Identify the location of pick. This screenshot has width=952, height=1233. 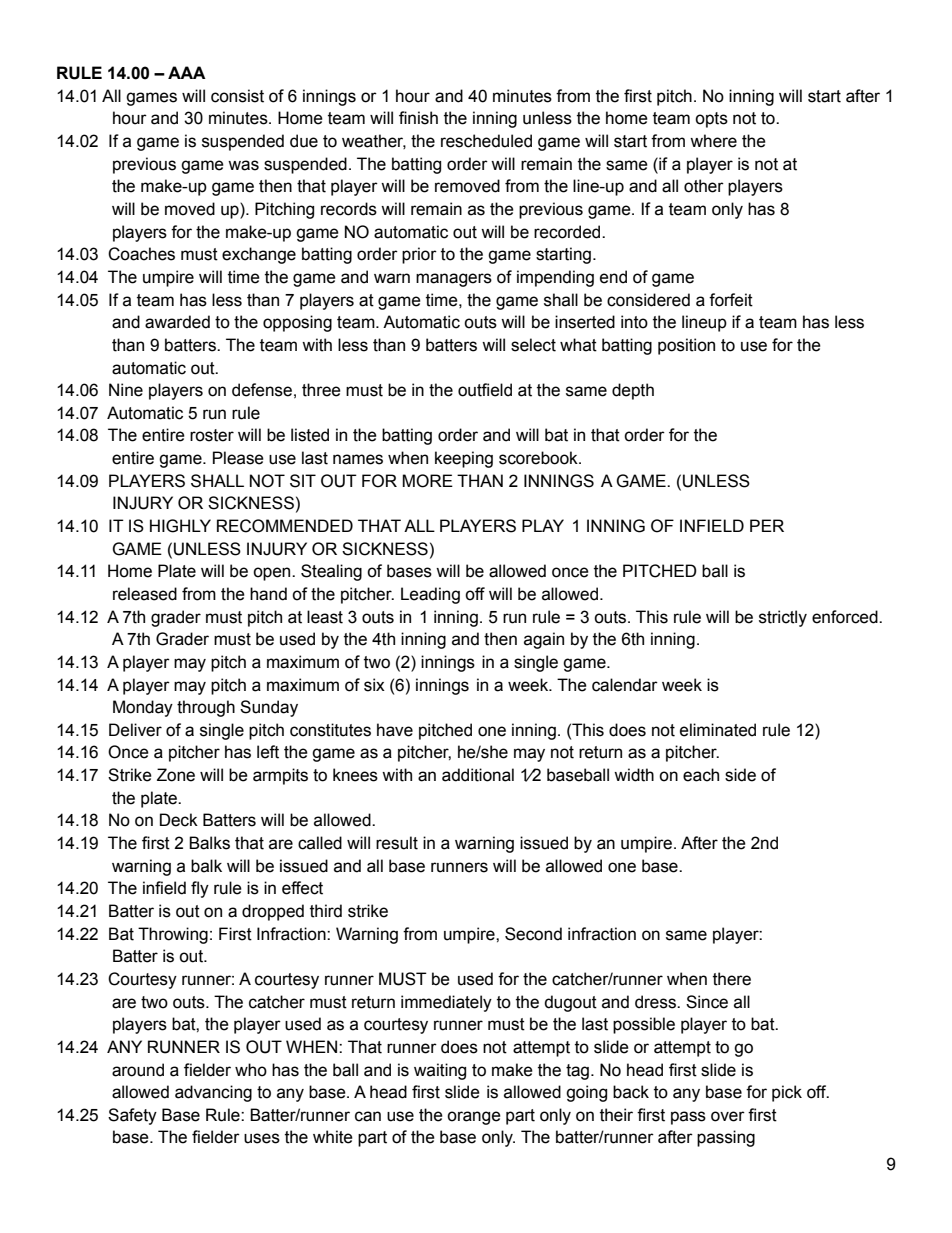
(787, 1093).
